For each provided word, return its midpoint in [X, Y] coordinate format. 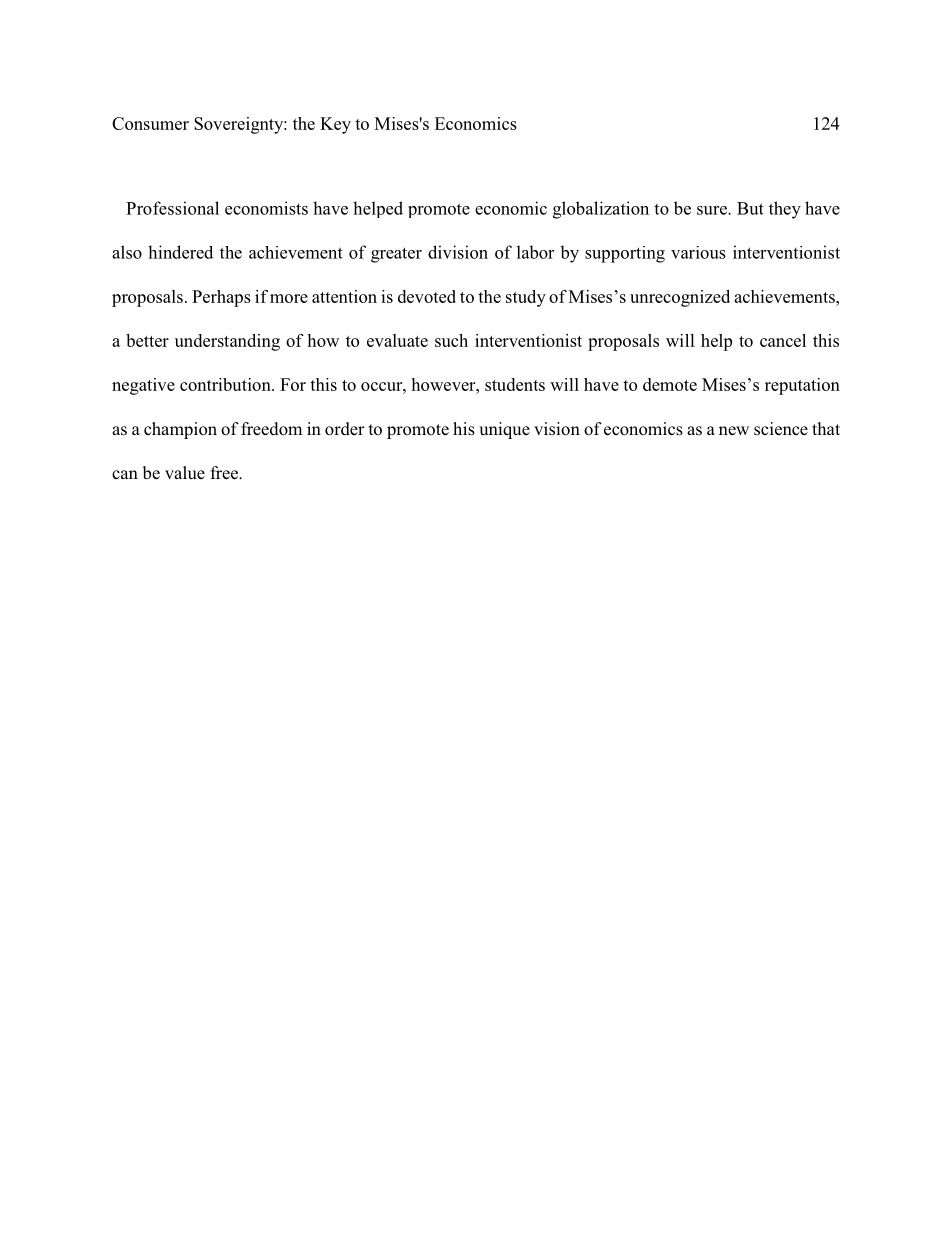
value [185, 472]
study [526, 298]
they [785, 210]
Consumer [150, 123]
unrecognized [680, 298]
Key [335, 125]
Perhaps [221, 298]
